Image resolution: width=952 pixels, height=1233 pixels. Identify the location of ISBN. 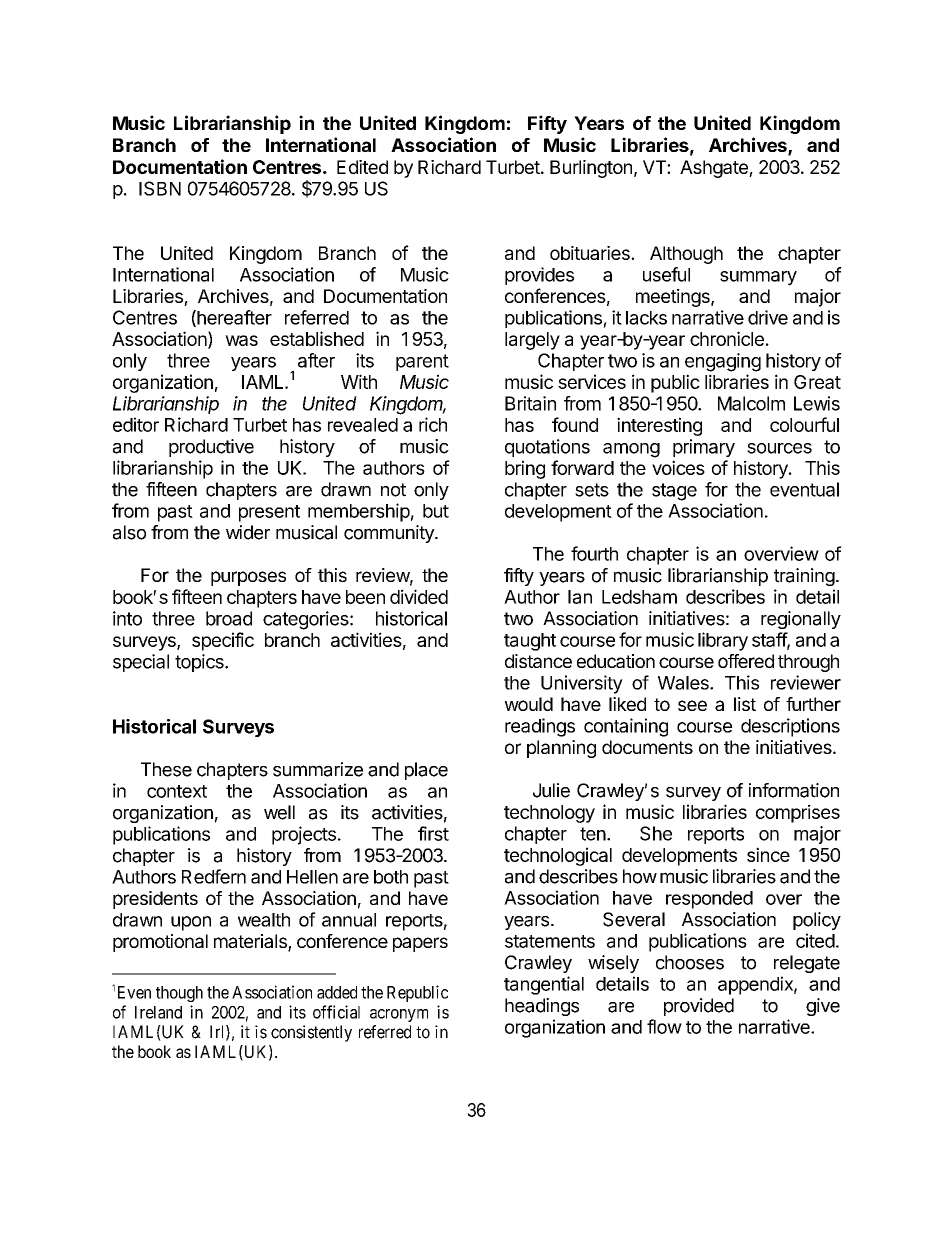
(160, 188).
